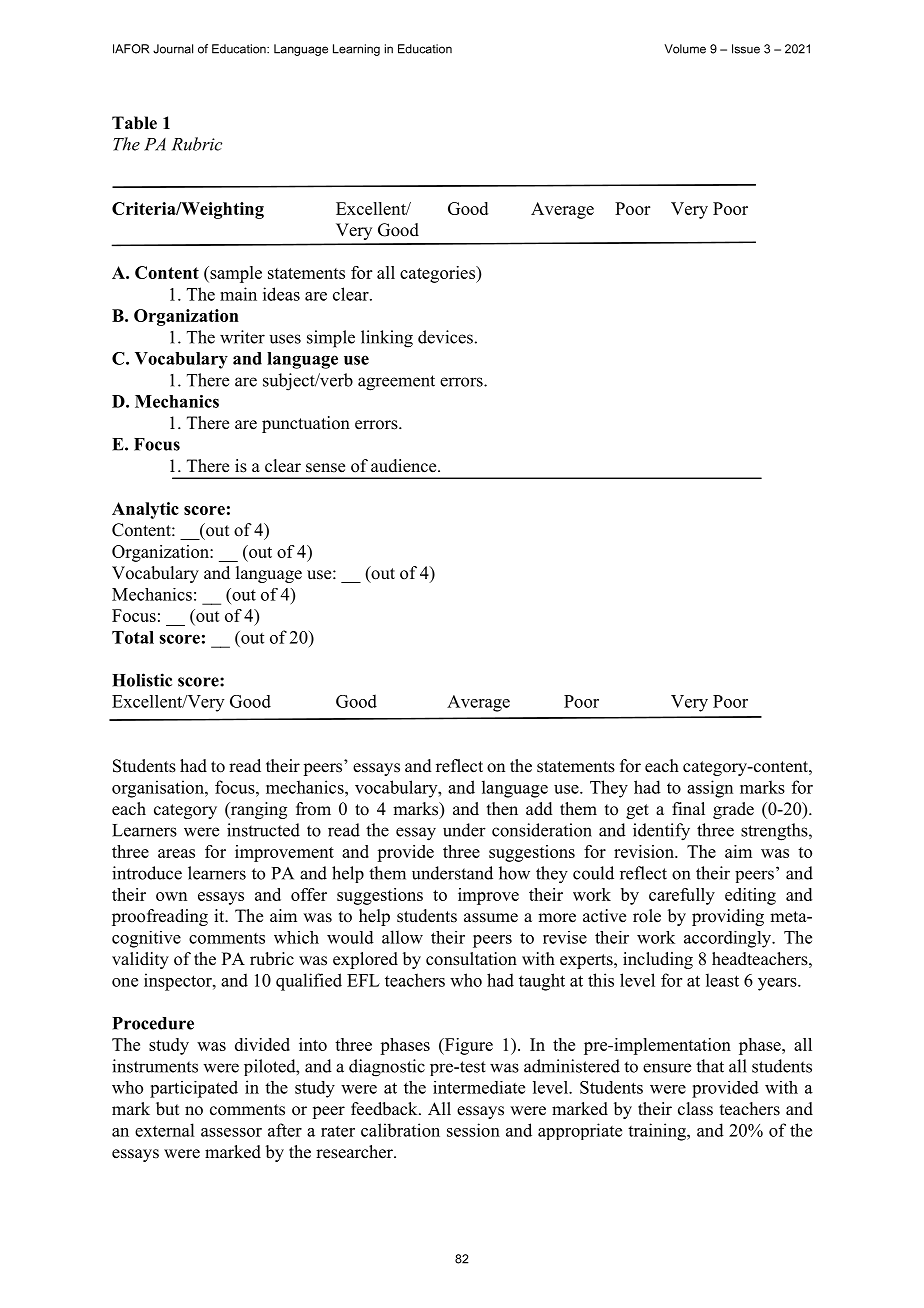 Image resolution: width=924 pixels, height=1308 pixels. What do you see at coordinates (356, 50) in the image?
I see `Learning` at bounding box center [356, 50].
